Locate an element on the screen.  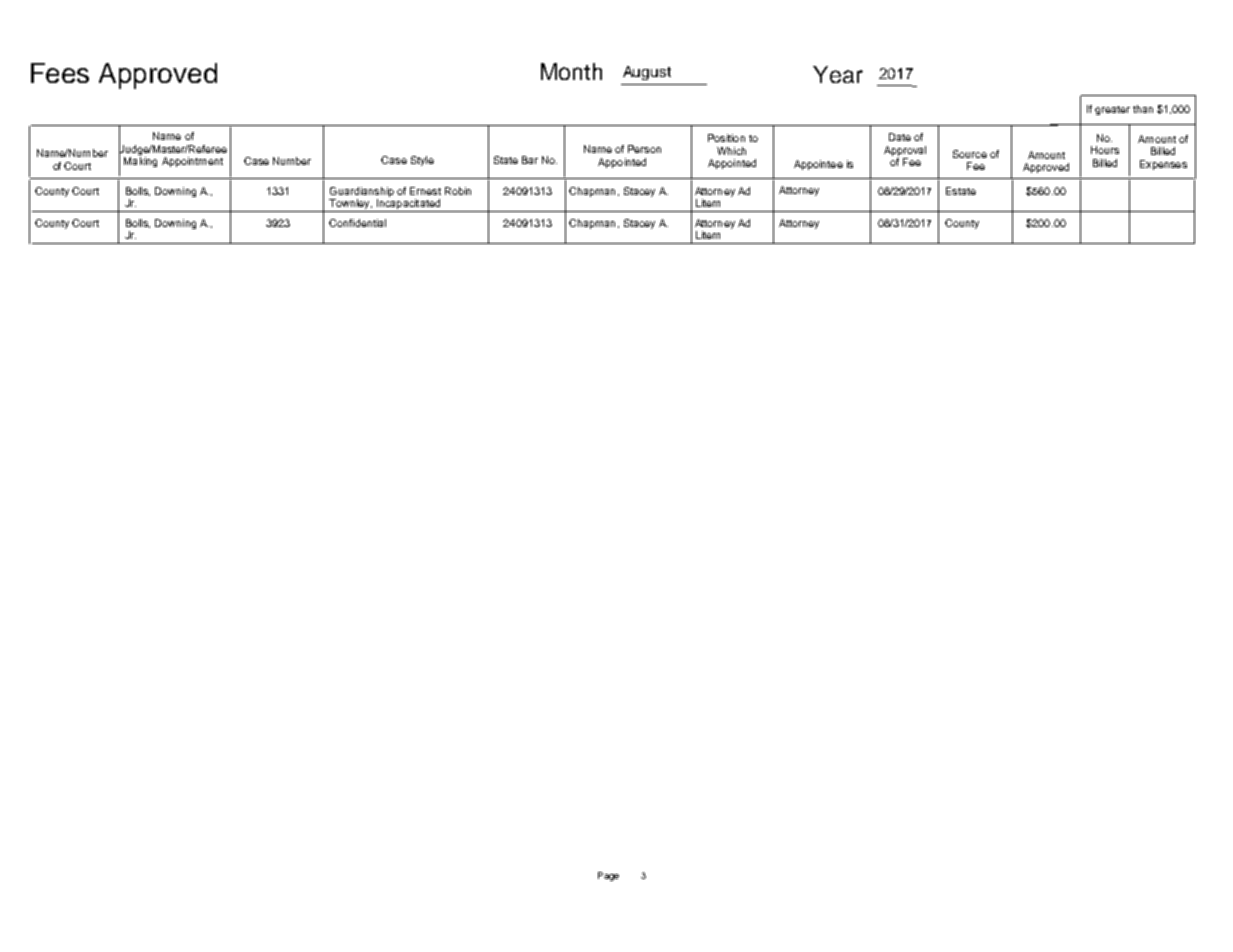
Expenses is located at coordinates (1163, 165).
